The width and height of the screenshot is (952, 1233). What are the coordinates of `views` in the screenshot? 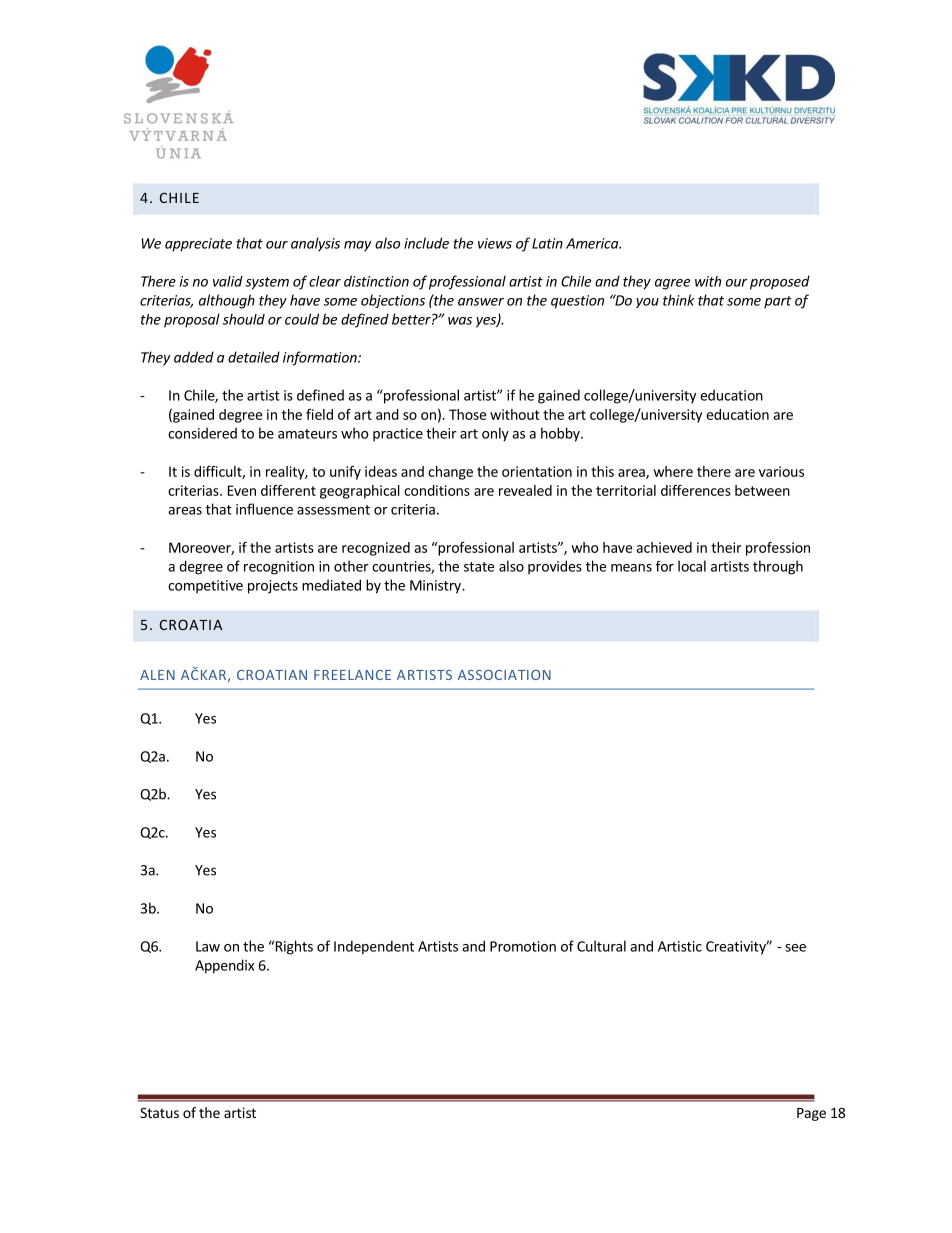 It's located at (495, 243).
